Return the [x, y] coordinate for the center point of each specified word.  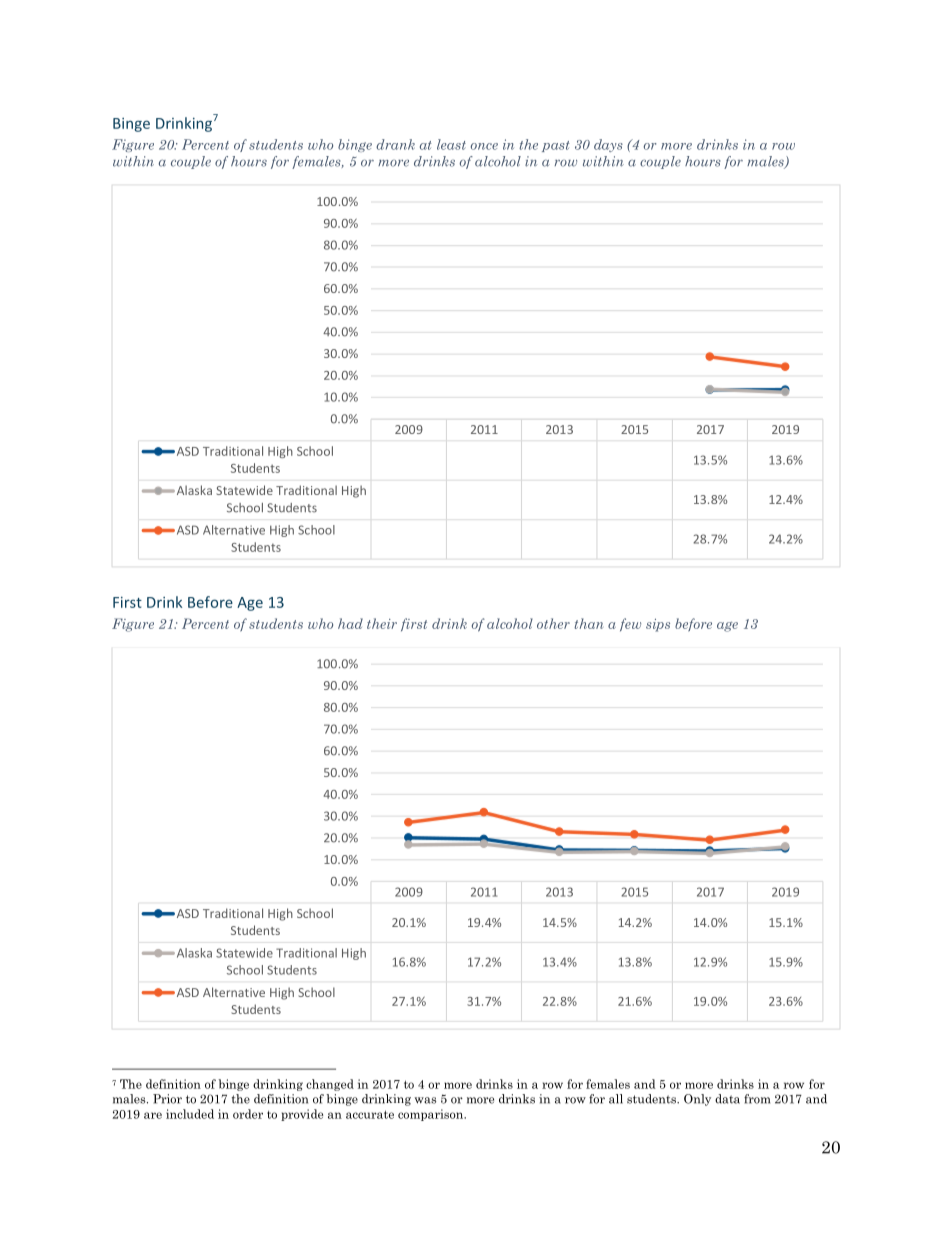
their [382, 623]
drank [395, 144]
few [630, 624]
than [588, 623]
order [248, 1114]
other [553, 623]
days [608, 145]
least [451, 144]
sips [658, 625]
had [350, 623]
